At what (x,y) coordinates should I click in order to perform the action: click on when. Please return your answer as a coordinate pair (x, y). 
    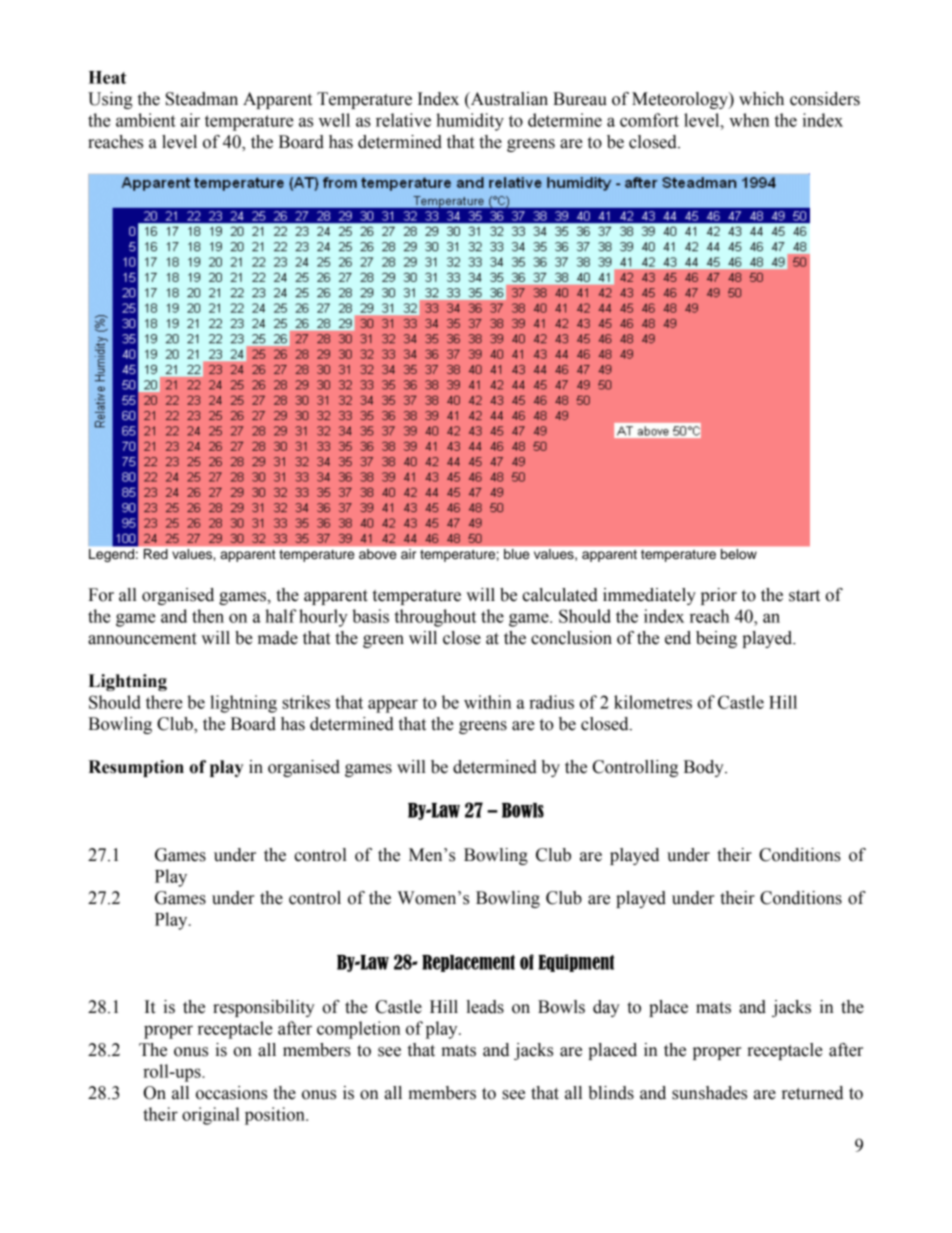
    Looking at the image, I should click on (749, 120).
